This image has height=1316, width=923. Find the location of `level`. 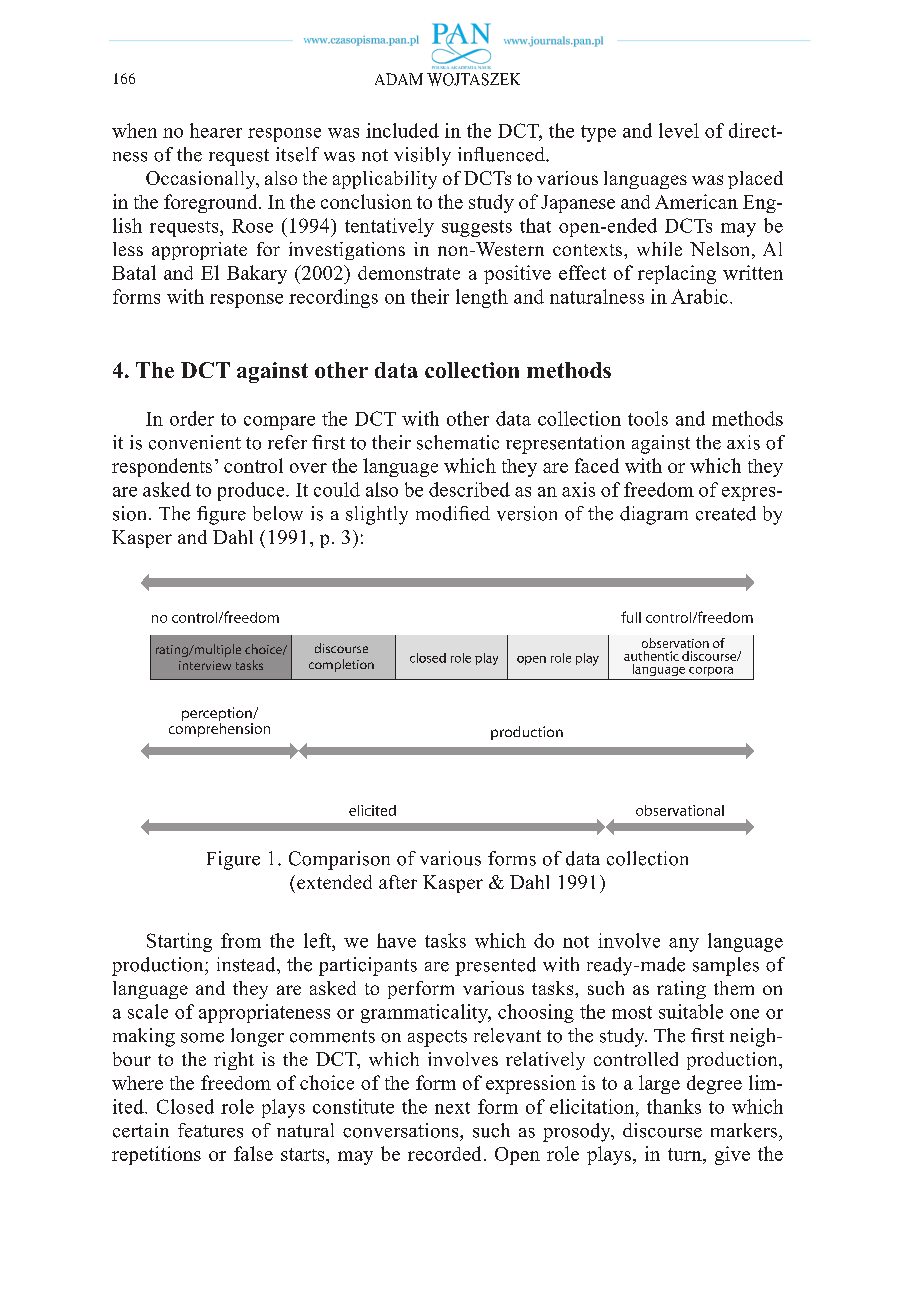

level is located at coordinates (679, 130).
